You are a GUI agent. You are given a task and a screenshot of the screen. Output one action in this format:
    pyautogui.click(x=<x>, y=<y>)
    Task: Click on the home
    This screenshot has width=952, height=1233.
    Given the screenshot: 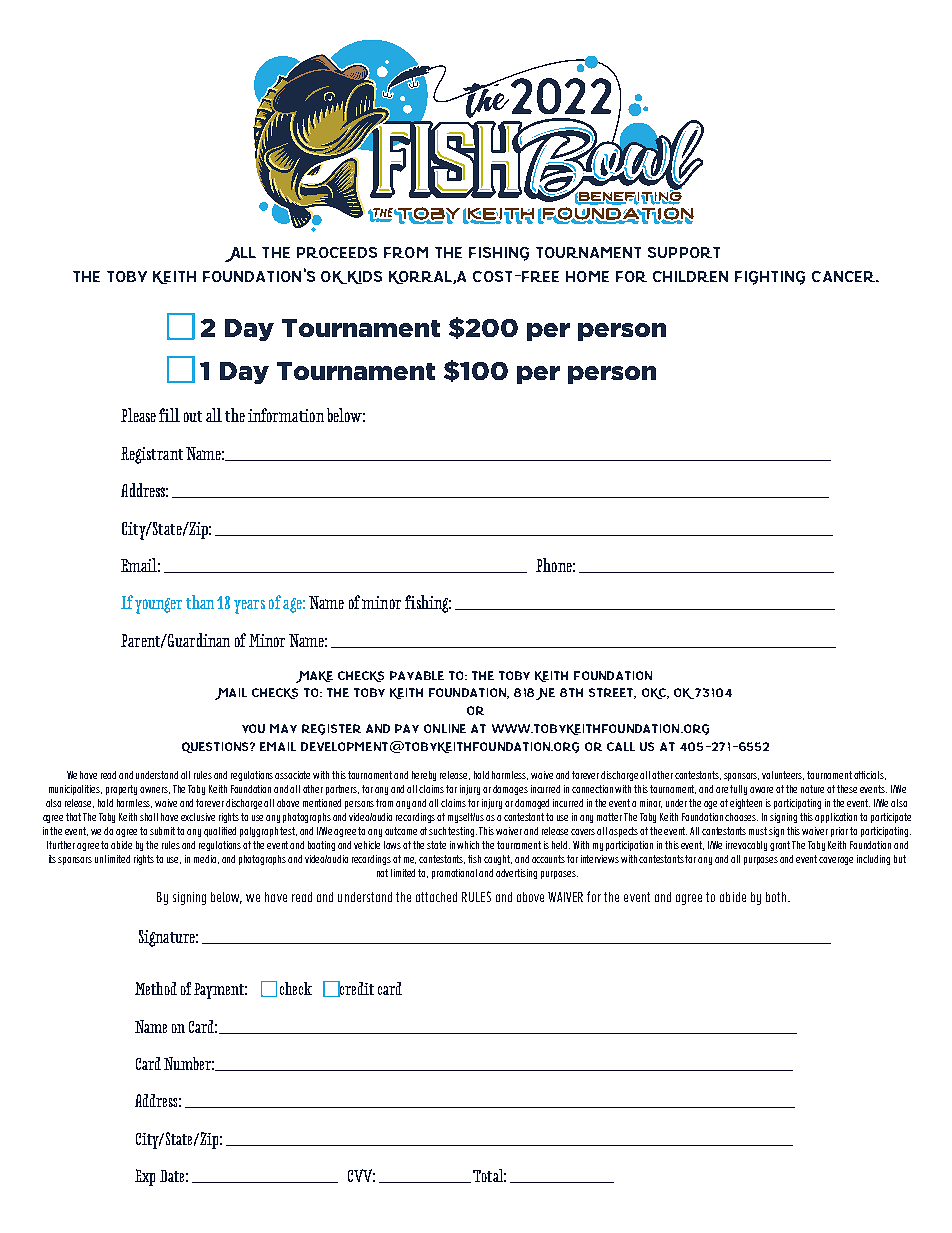 What is the action you would take?
    pyautogui.click(x=587, y=276)
